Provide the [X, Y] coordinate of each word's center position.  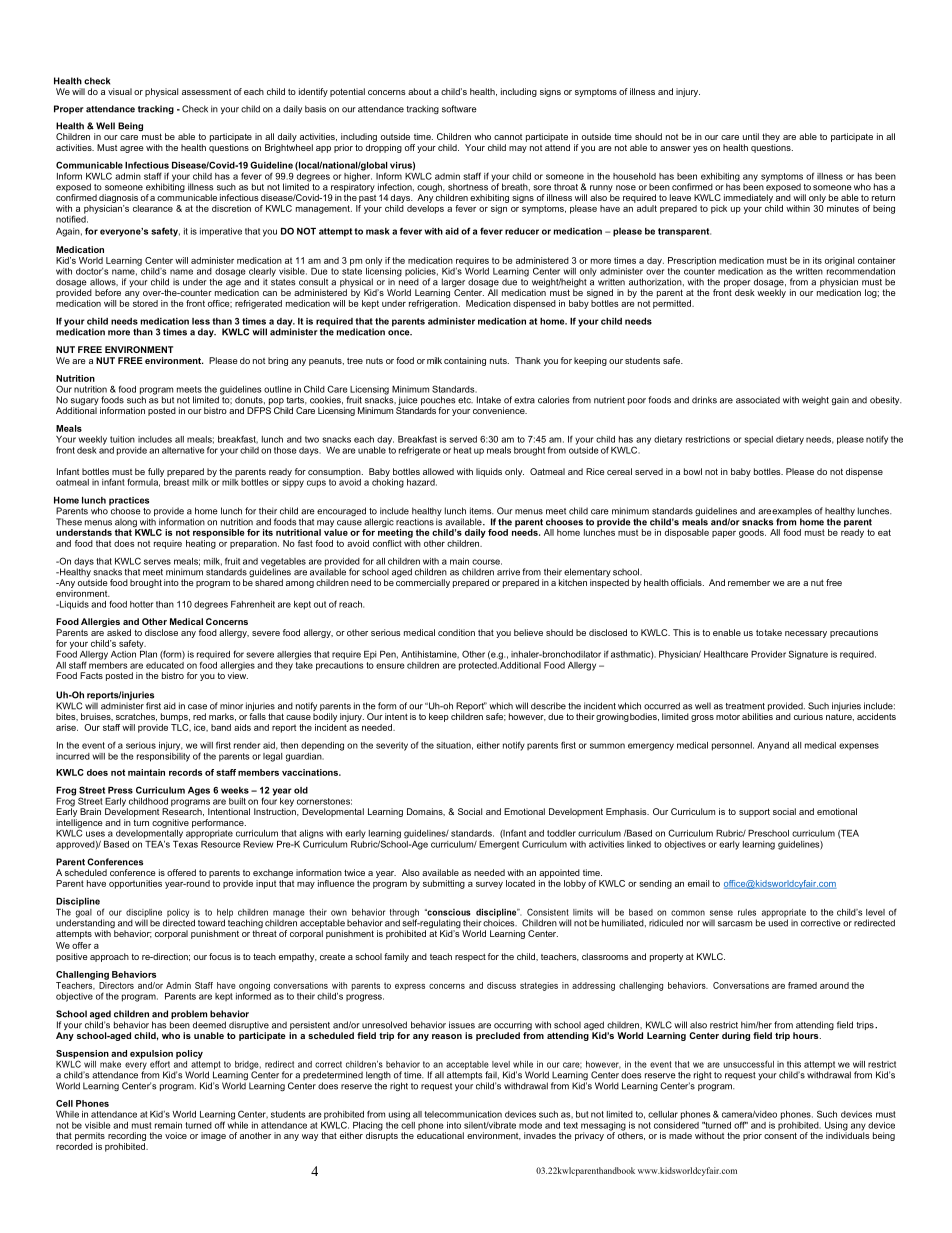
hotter [141, 604]
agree [132, 149]
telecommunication [463, 1114]
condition [456, 632]
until [751, 136]
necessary [806, 634]
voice [176, 1135]
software [459, 109]
